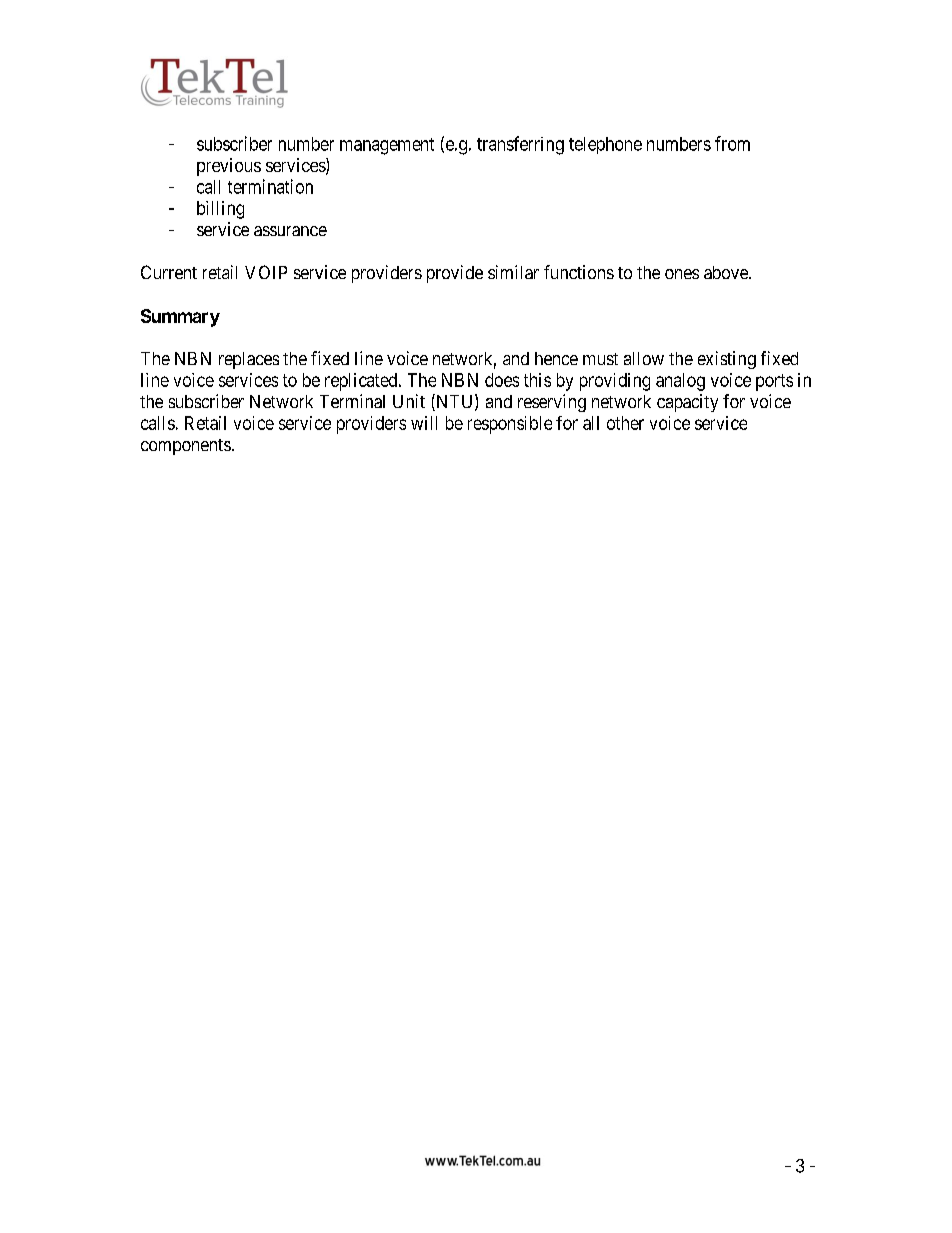 This screenshot has height=1233, width=952. Describe the element at coordinates (625, 423) in the screenshot. I see `other` at that location.
